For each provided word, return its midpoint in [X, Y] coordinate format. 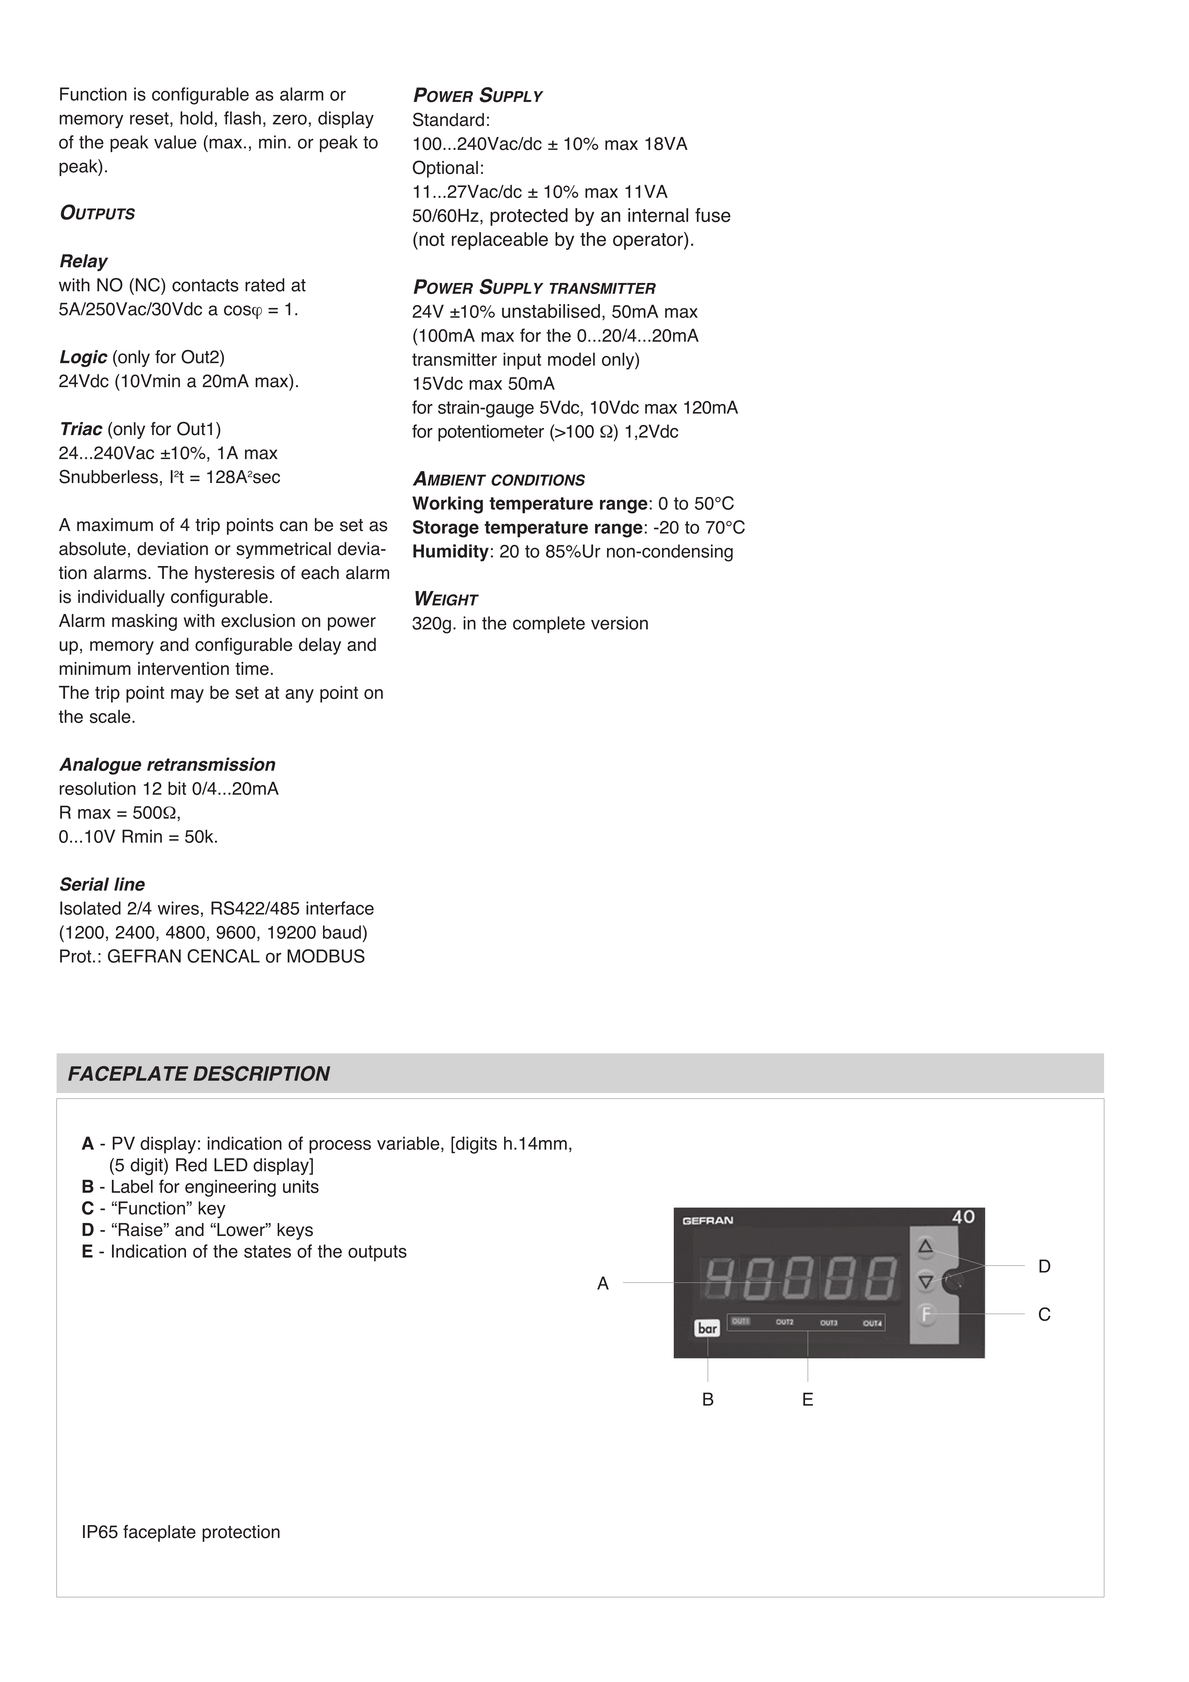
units [301, 1186]
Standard [448, 119]
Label [132, 1186]
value [175, 142]
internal [658, 215]
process [340, 1147]
